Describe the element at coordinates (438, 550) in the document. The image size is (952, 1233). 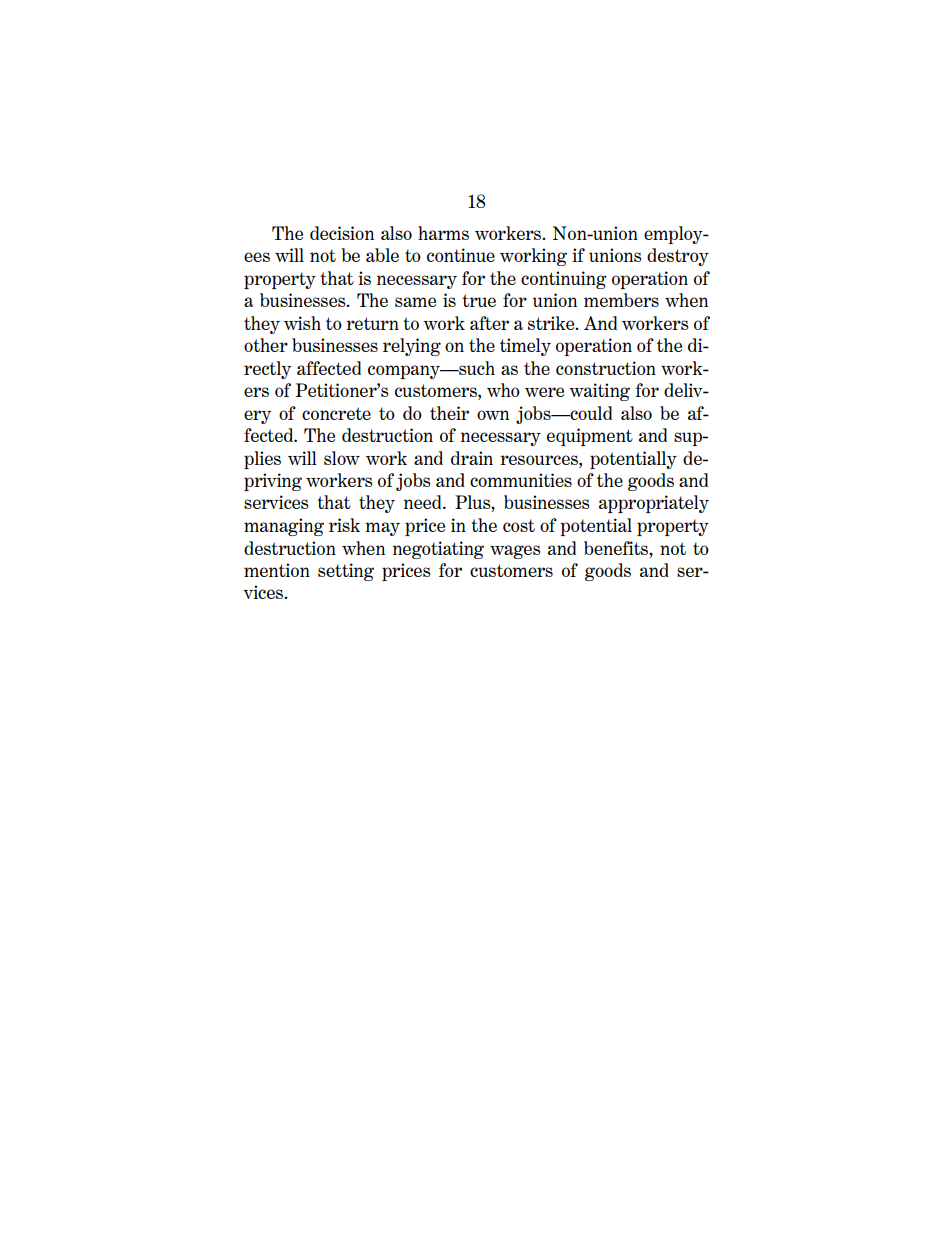
I see `negotiating` at that location.
